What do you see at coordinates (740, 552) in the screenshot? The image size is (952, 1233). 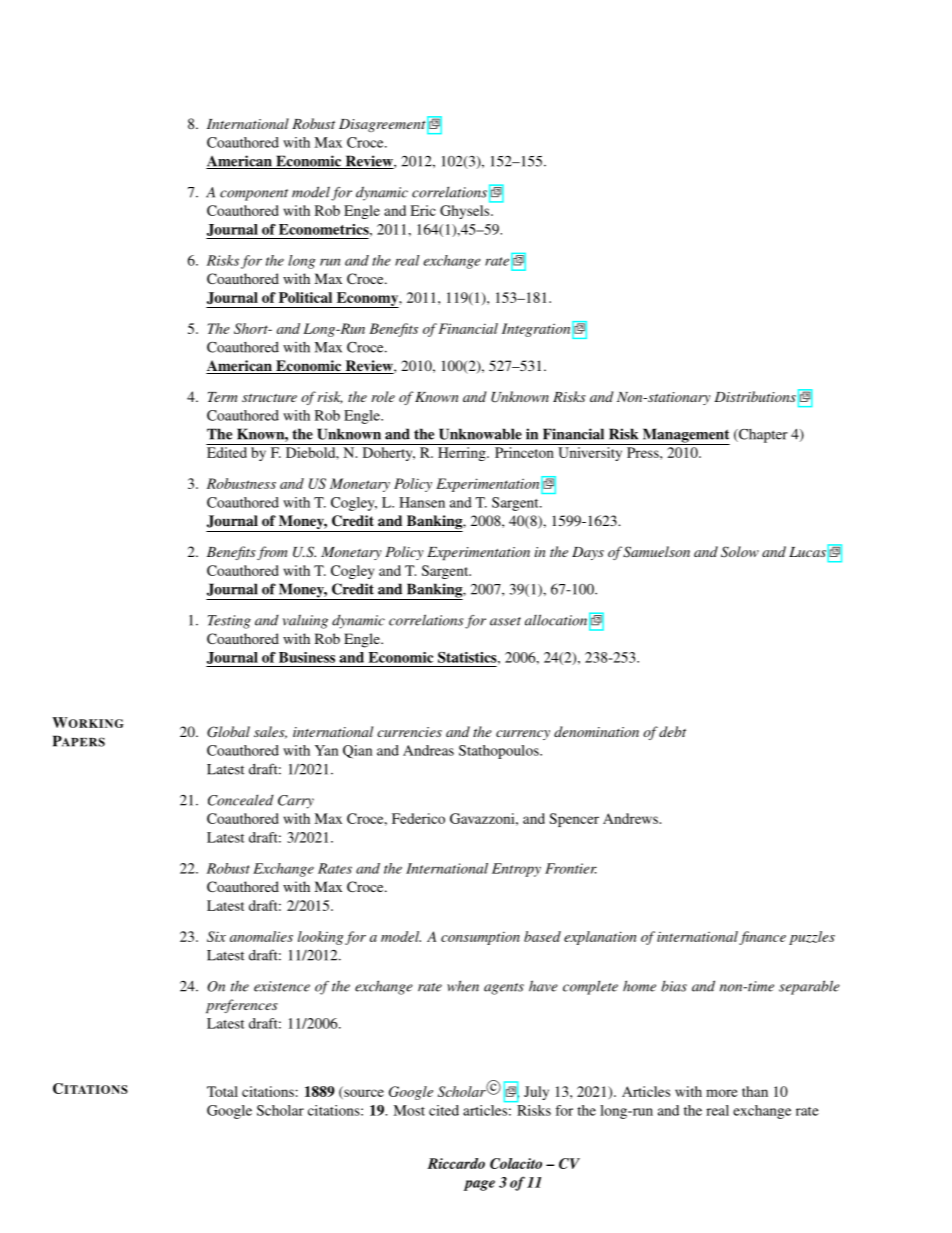 I see `Solow` at bounding box center [740, 552].
